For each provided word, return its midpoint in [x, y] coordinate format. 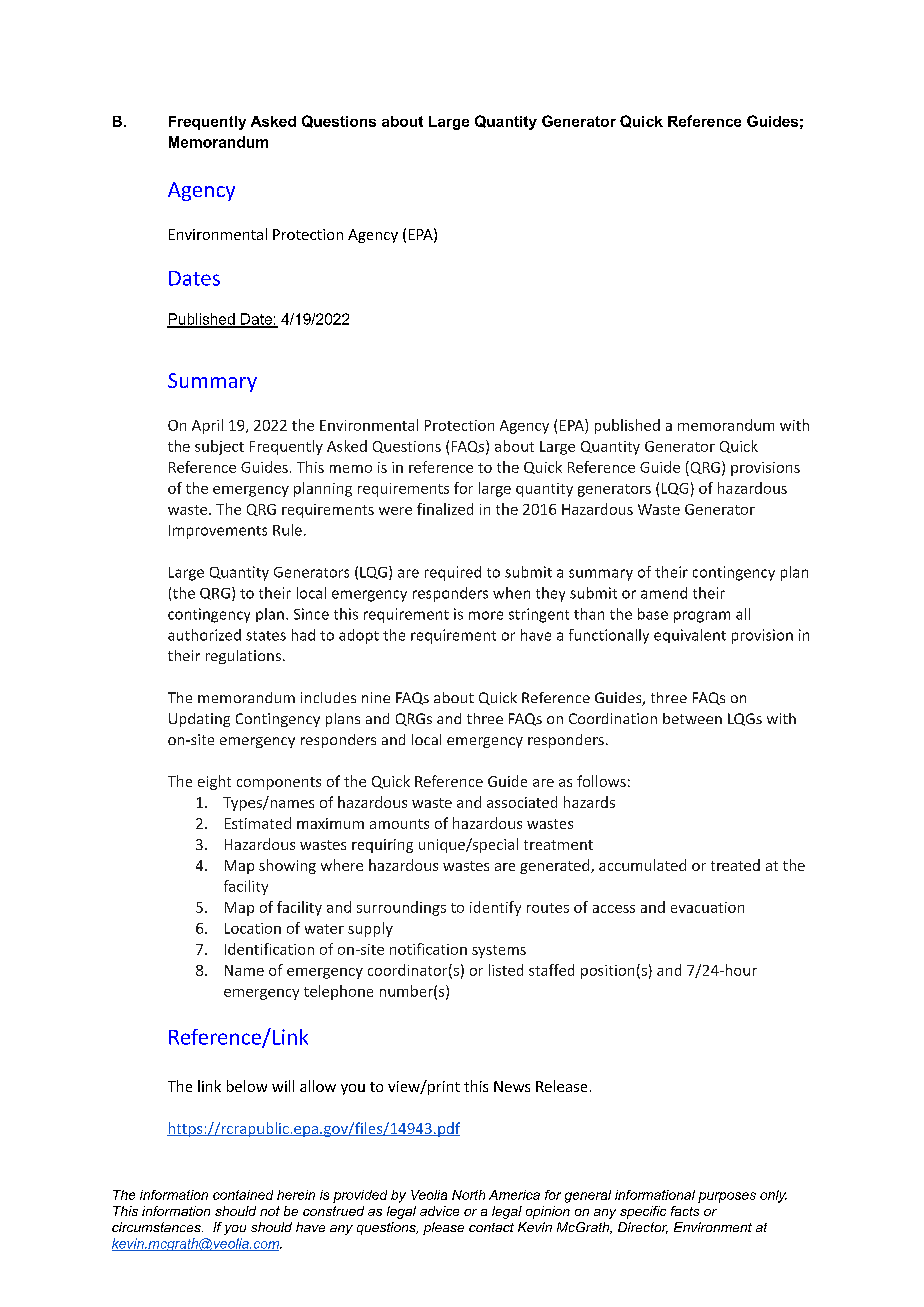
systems [499, 951]
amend [664, 593]
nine [376, 697]
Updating [199, 720]
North [468, 1195]
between [692, 718]
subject [219, 447]
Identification [269, 949]
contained [243, 1195]
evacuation [707, 907]
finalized [445, 509]
